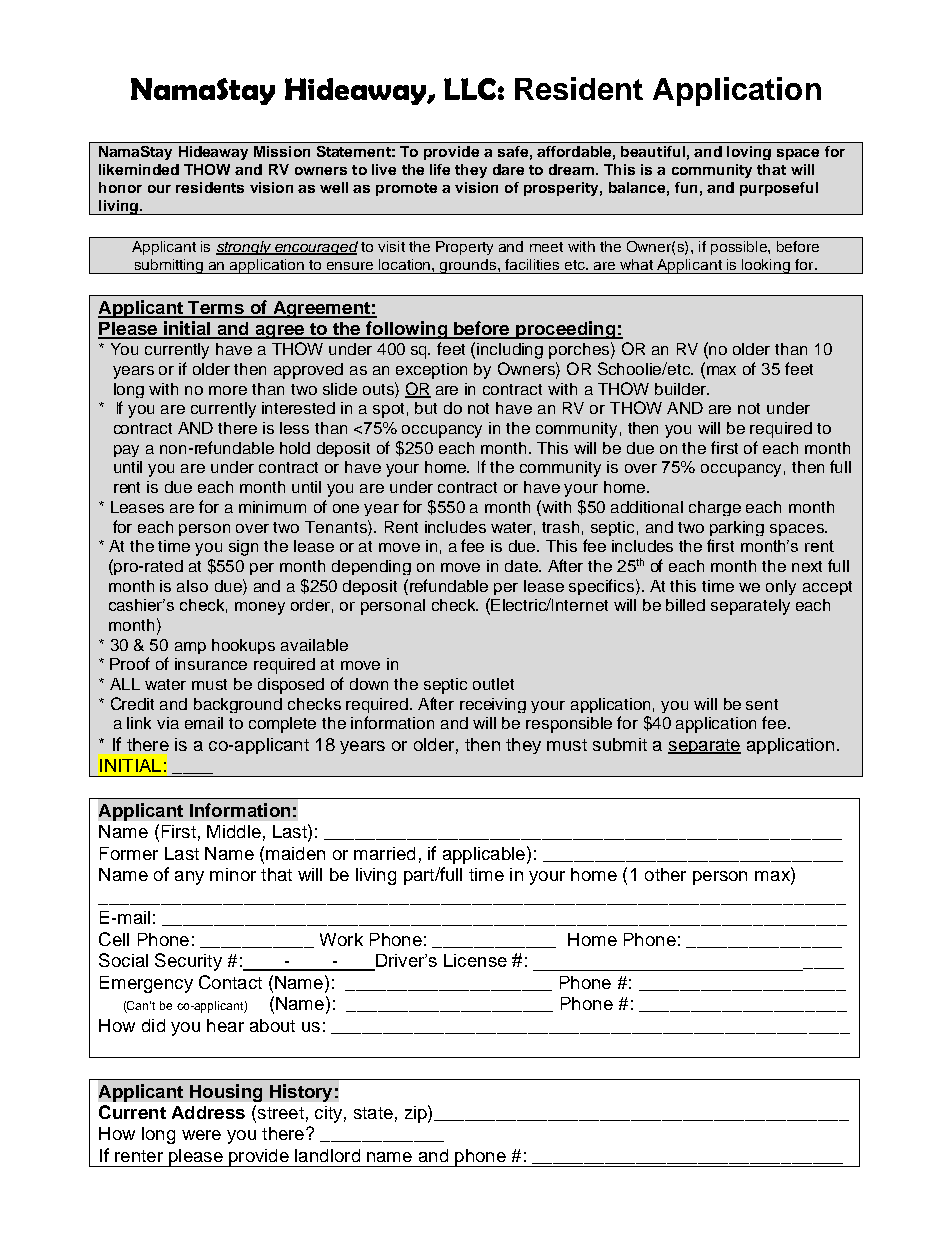 This screenshot has width=952, height=1233. Describe the element at coordinates (440, 169) in the screenshot. I see `life` at that location.
